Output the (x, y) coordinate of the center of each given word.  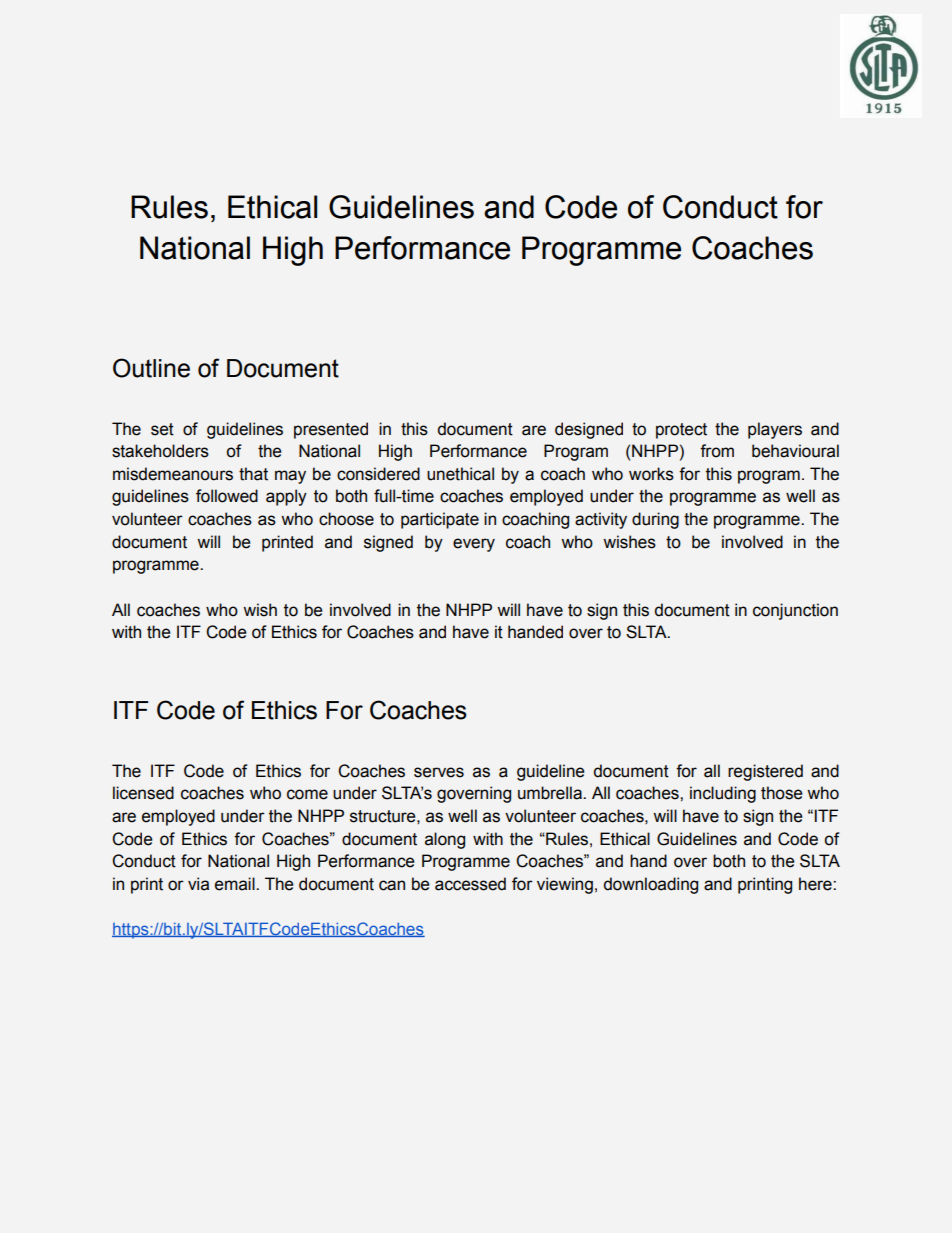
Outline (151, 368)
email (236, 884)
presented (331, 430)
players (775, 430)
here (816, 884)
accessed (470, 884)
